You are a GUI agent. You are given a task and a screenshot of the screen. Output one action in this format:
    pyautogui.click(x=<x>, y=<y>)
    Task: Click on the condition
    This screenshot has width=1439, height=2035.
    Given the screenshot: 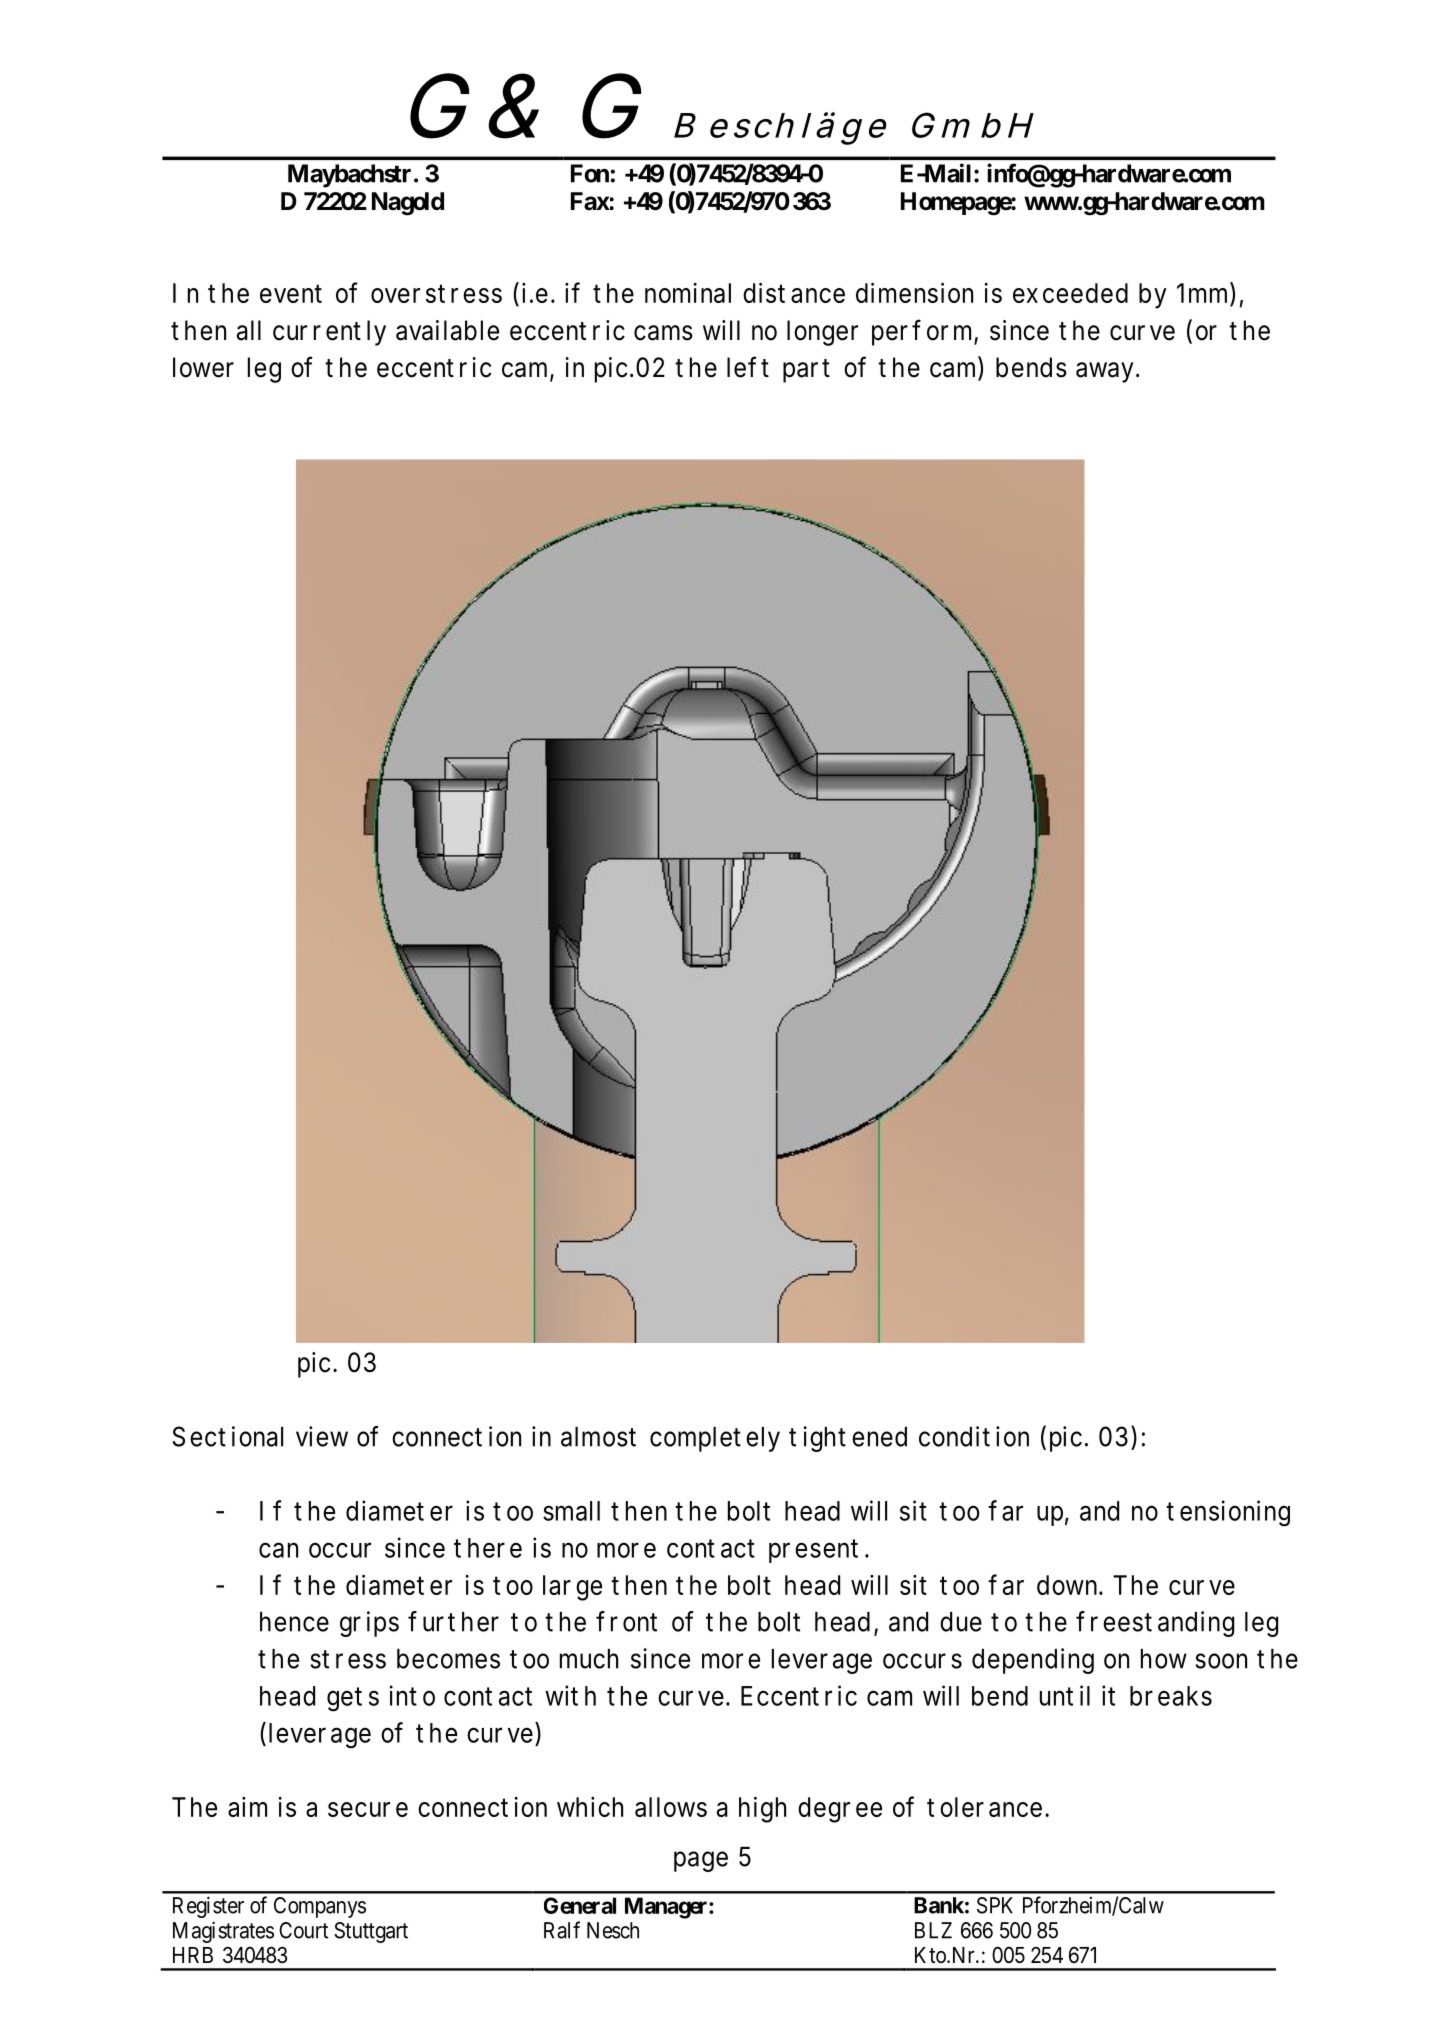 What is the action you would take?
    pyautogui.click(x=974, y=1436)
